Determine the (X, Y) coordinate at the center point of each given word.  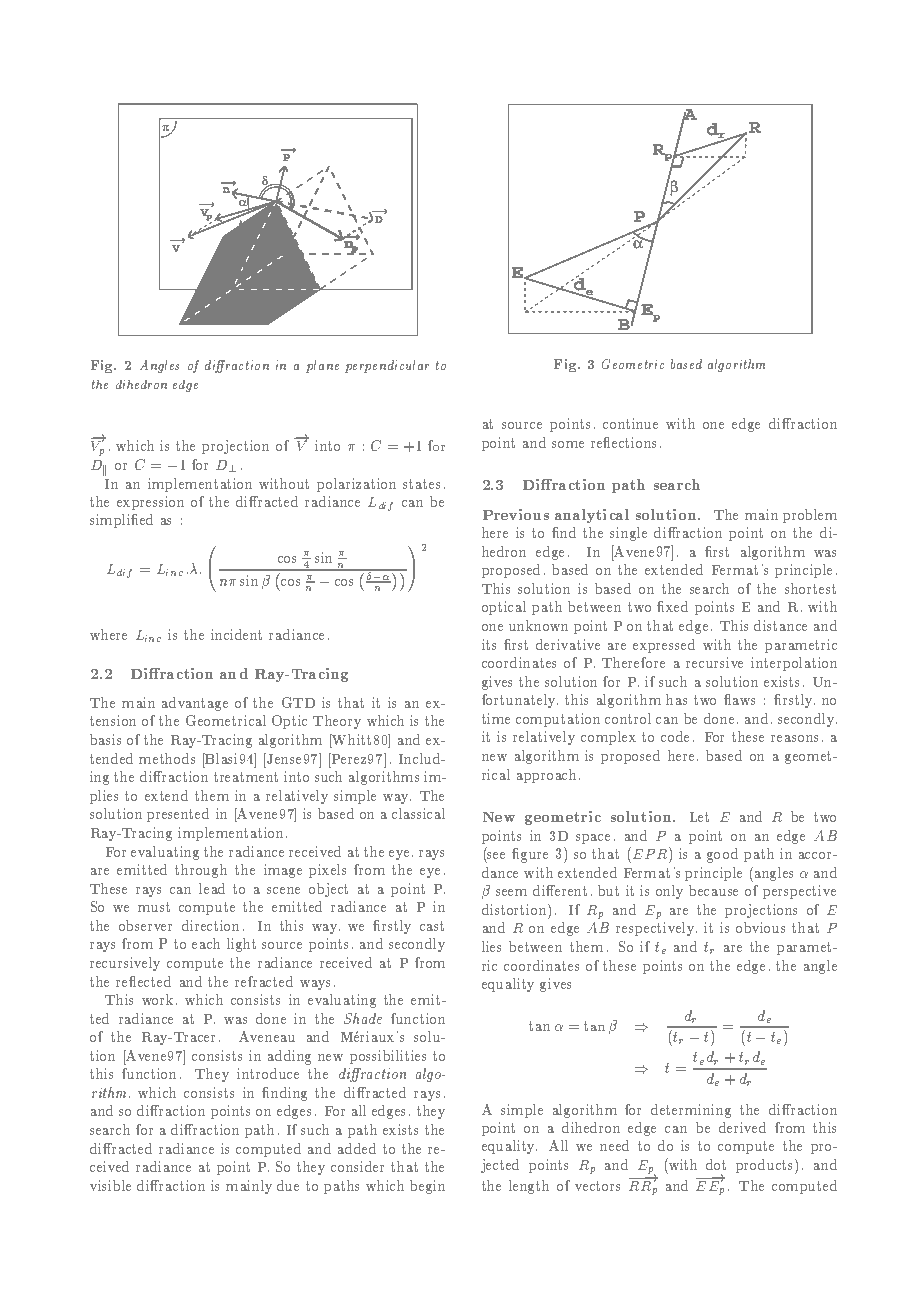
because (713, 890)
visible (110, 1185)
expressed (664, 646)
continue (630, 423)
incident (236, 634)
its (489, 644)
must (154, 907)
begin (427, 1187)
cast (432, 926)
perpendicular (387, 366)
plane (322, 366)
